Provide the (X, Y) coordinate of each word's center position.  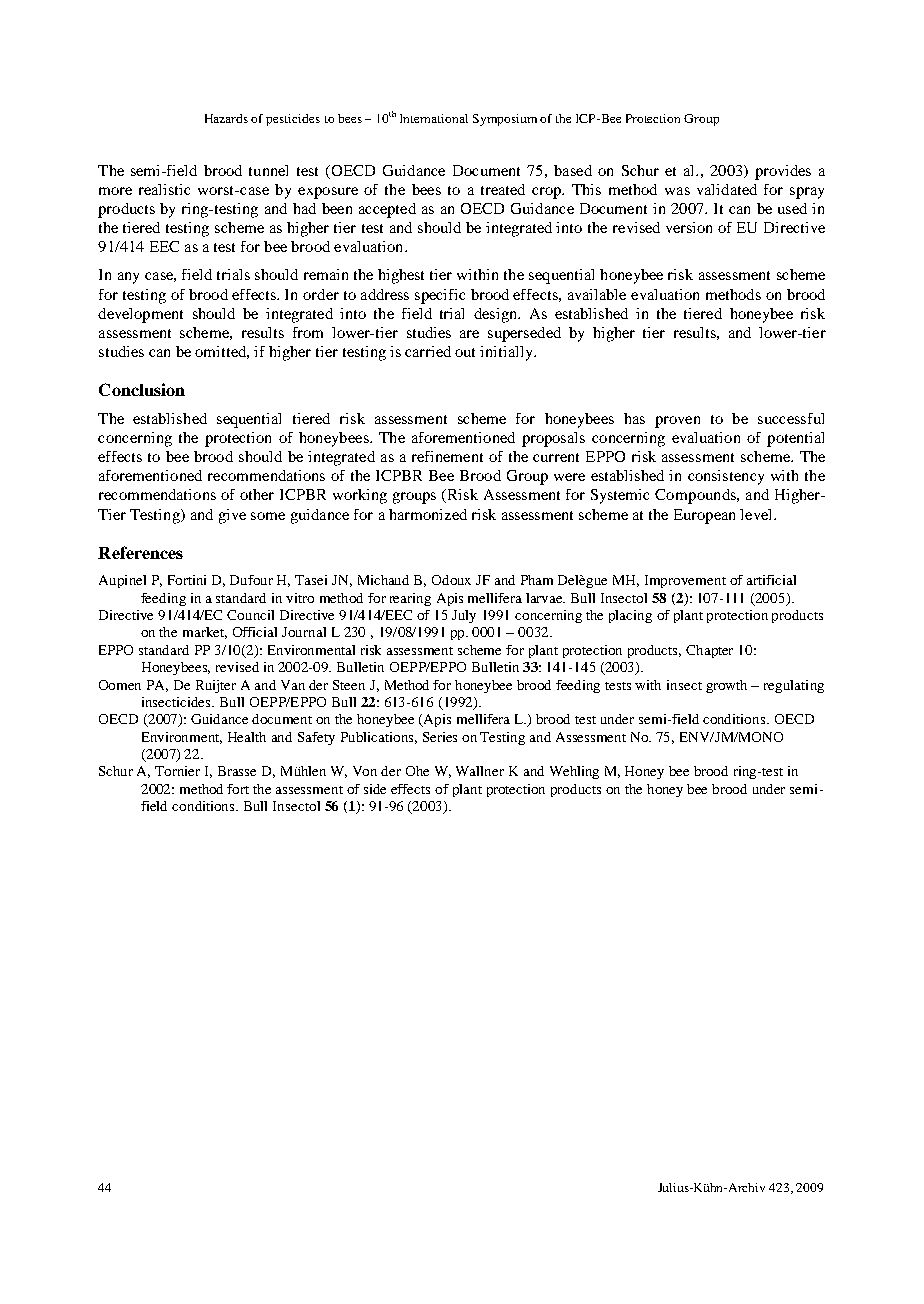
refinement (447, 456)
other (257, 494)
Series (440, 737)
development (140, 315)
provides (783, 172)
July (464, 616)
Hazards (226, 118)
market (205, 633)
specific (440, 296)
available (597, 294)
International (434, 118)
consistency (726, 477)
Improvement (685, 581)
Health (247, 737)
